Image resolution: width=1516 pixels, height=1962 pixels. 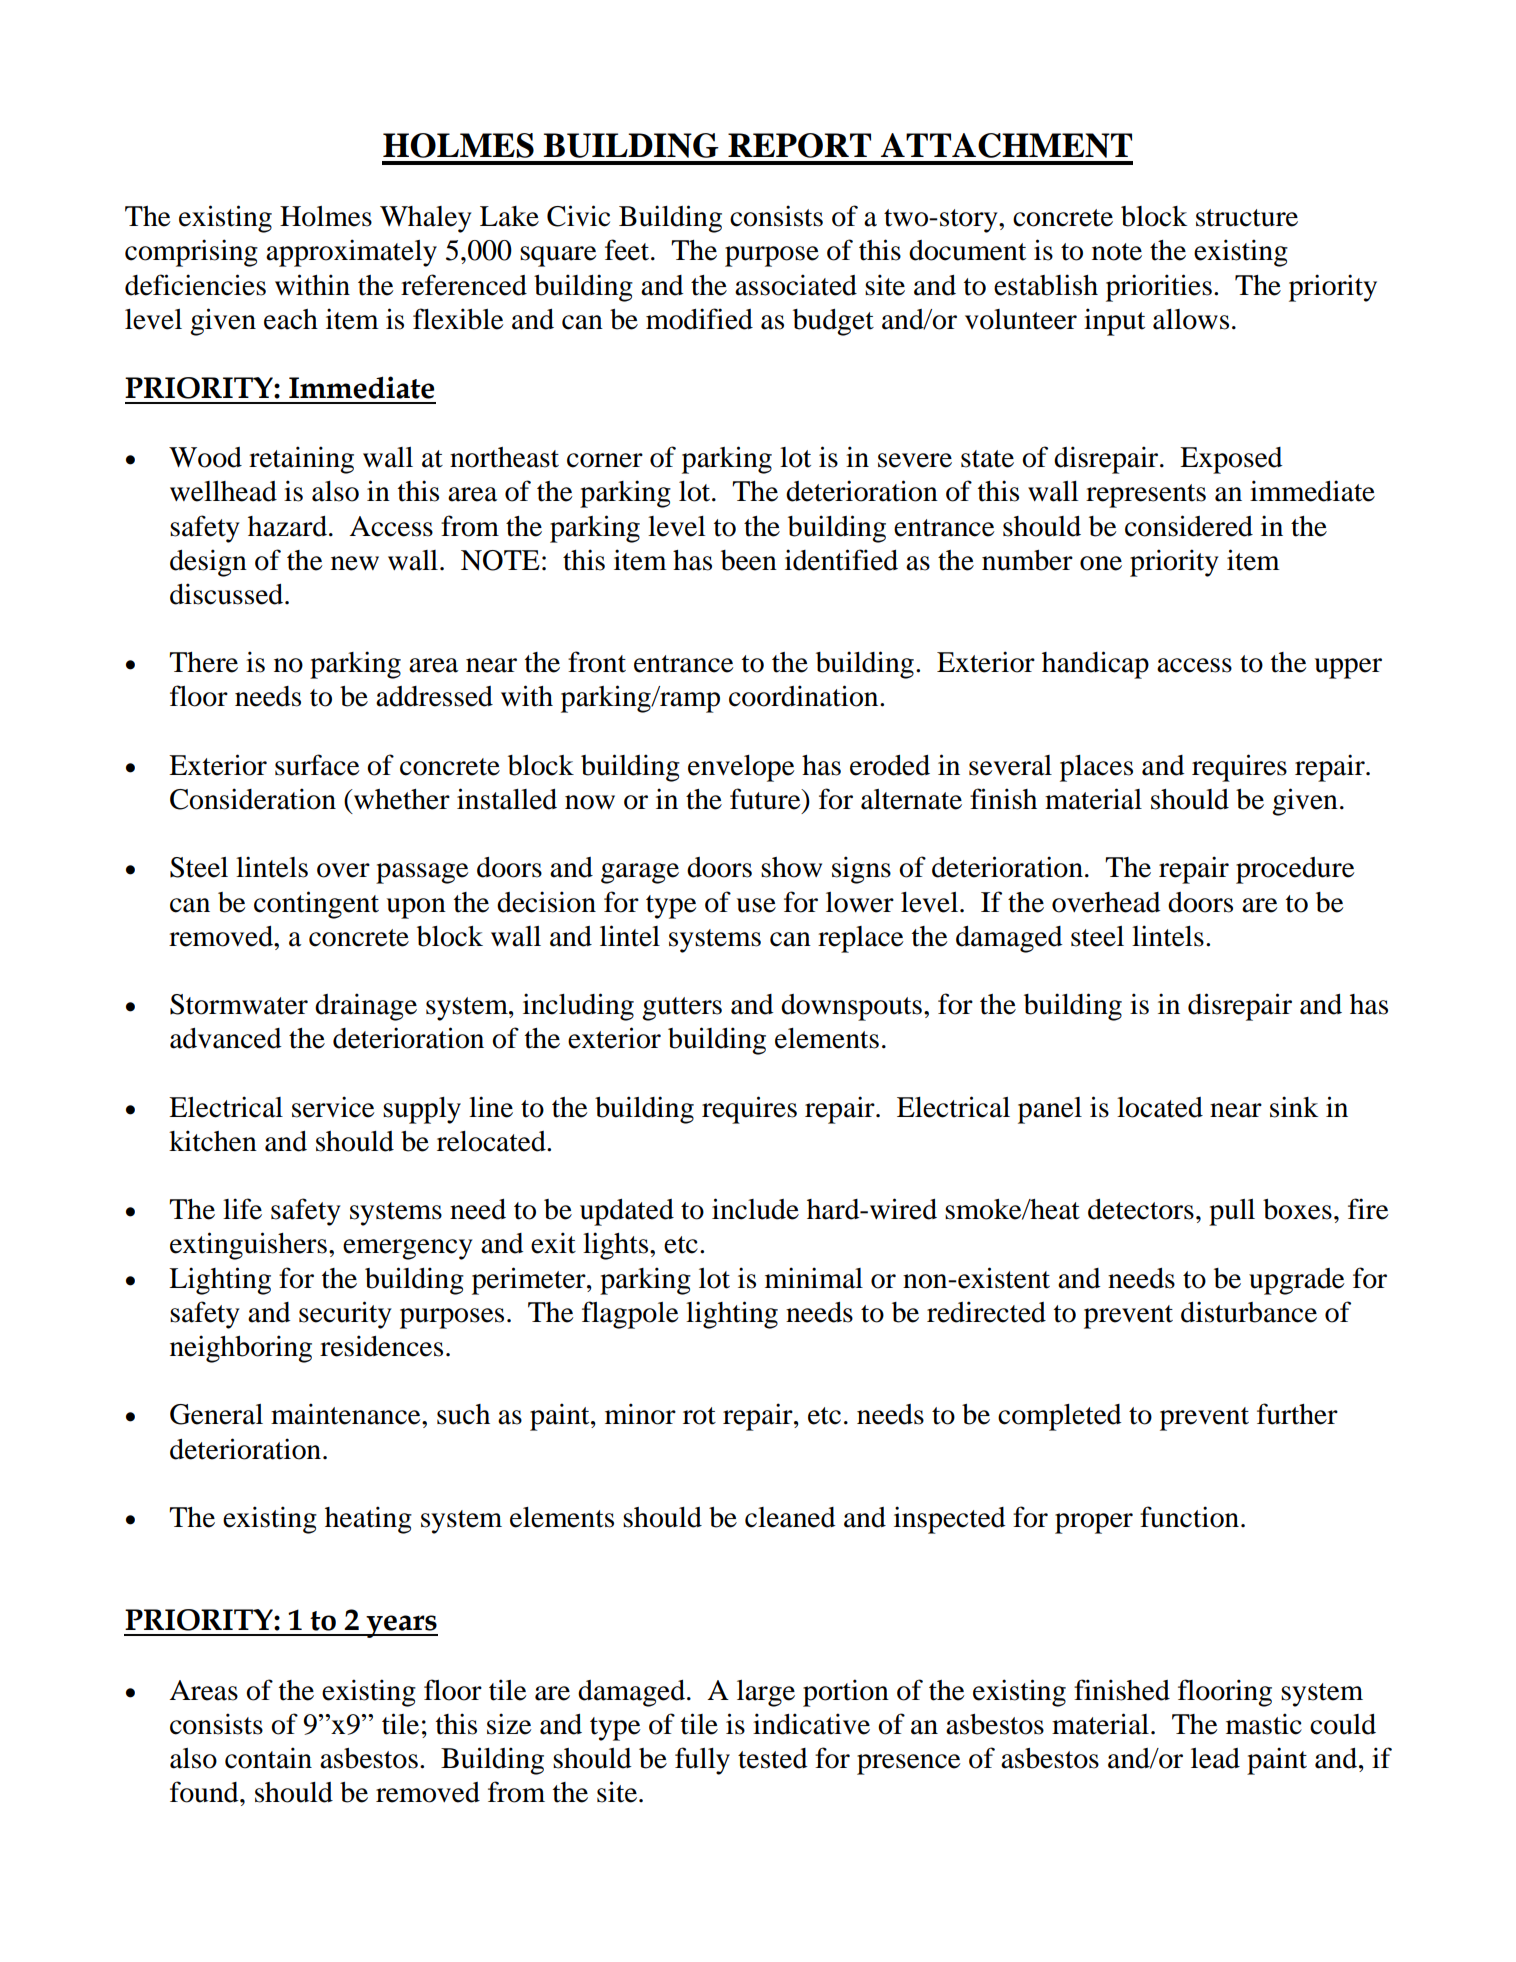 I want to click on structure, so click(x=1247, y=218).
